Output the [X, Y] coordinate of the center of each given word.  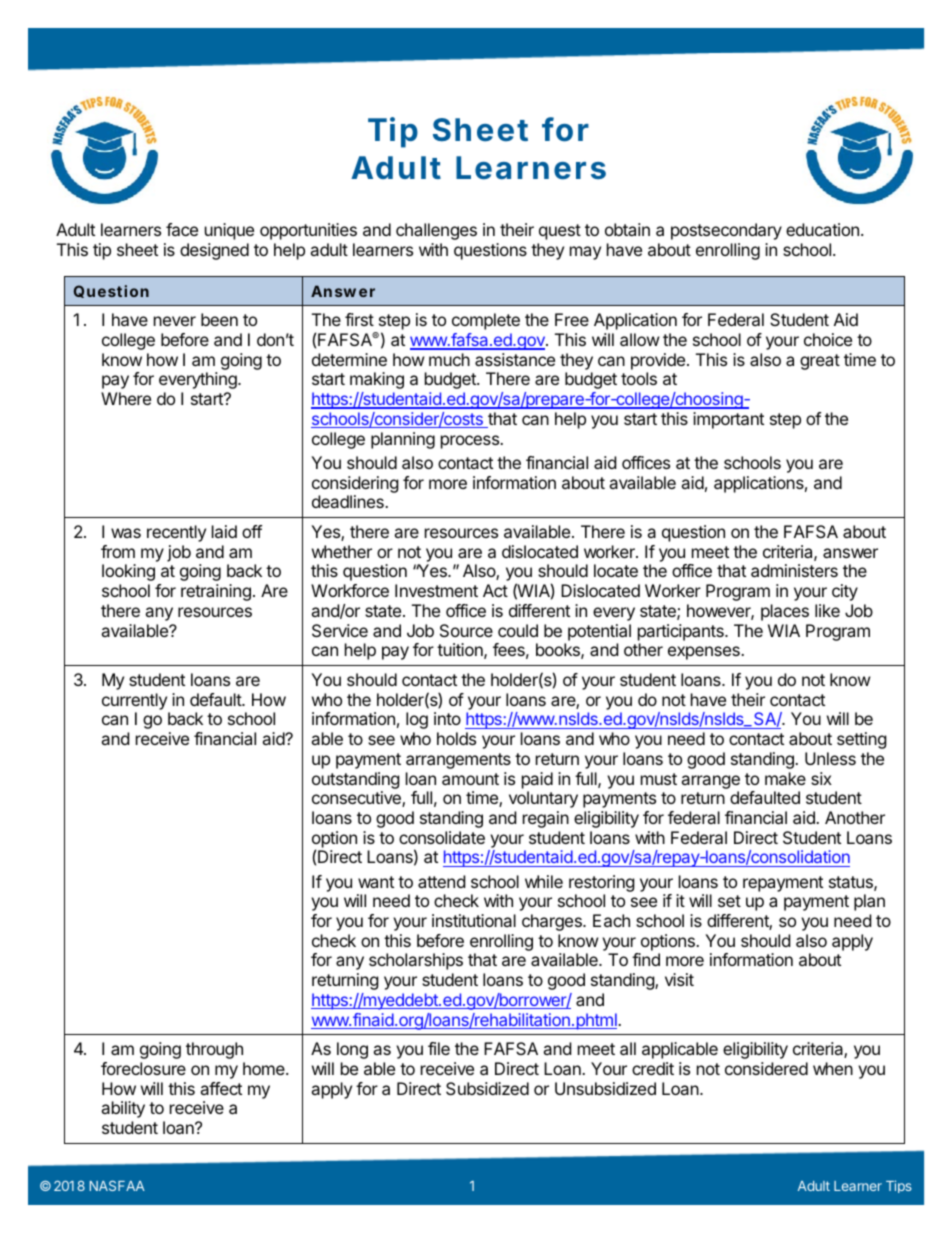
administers [794, 570]
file [439, 1048]
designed [214, 251]
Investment [436, 590]
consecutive [357, 799]
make [785, 778]
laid [224, 531]
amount [470, 779]
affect [221, 1088]
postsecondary [726, 231]
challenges [436, 231]
